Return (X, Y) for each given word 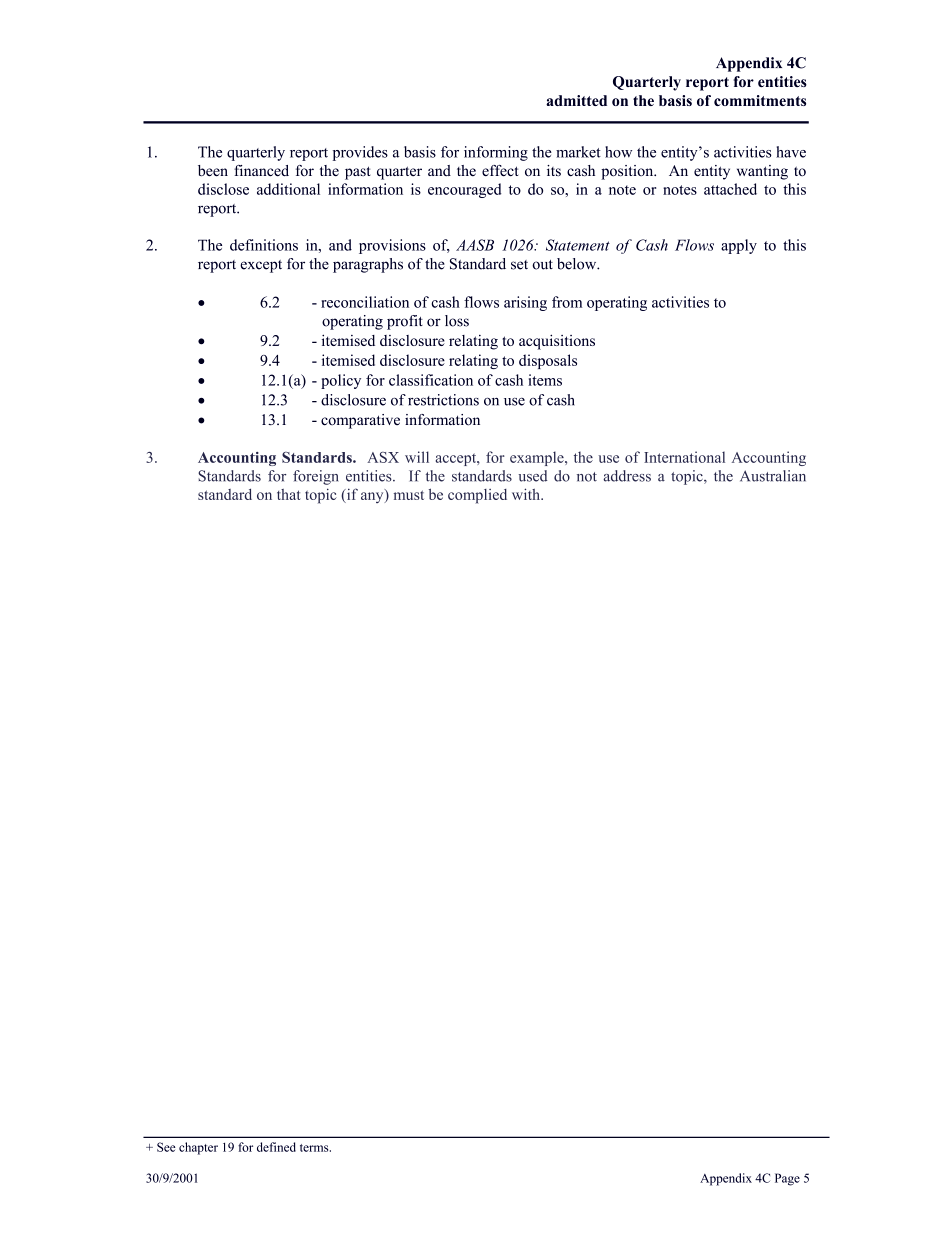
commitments (760, 100)
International (684, 457)
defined (276, 1147)
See (166, 1147)
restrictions (443, 400)
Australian (773, 476)
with (527, 494)
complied (477, 496)
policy (341, 381)
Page (787, 1179)
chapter (198, 1148)
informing (496, 153)
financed (261, 170)
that (289, 494)
